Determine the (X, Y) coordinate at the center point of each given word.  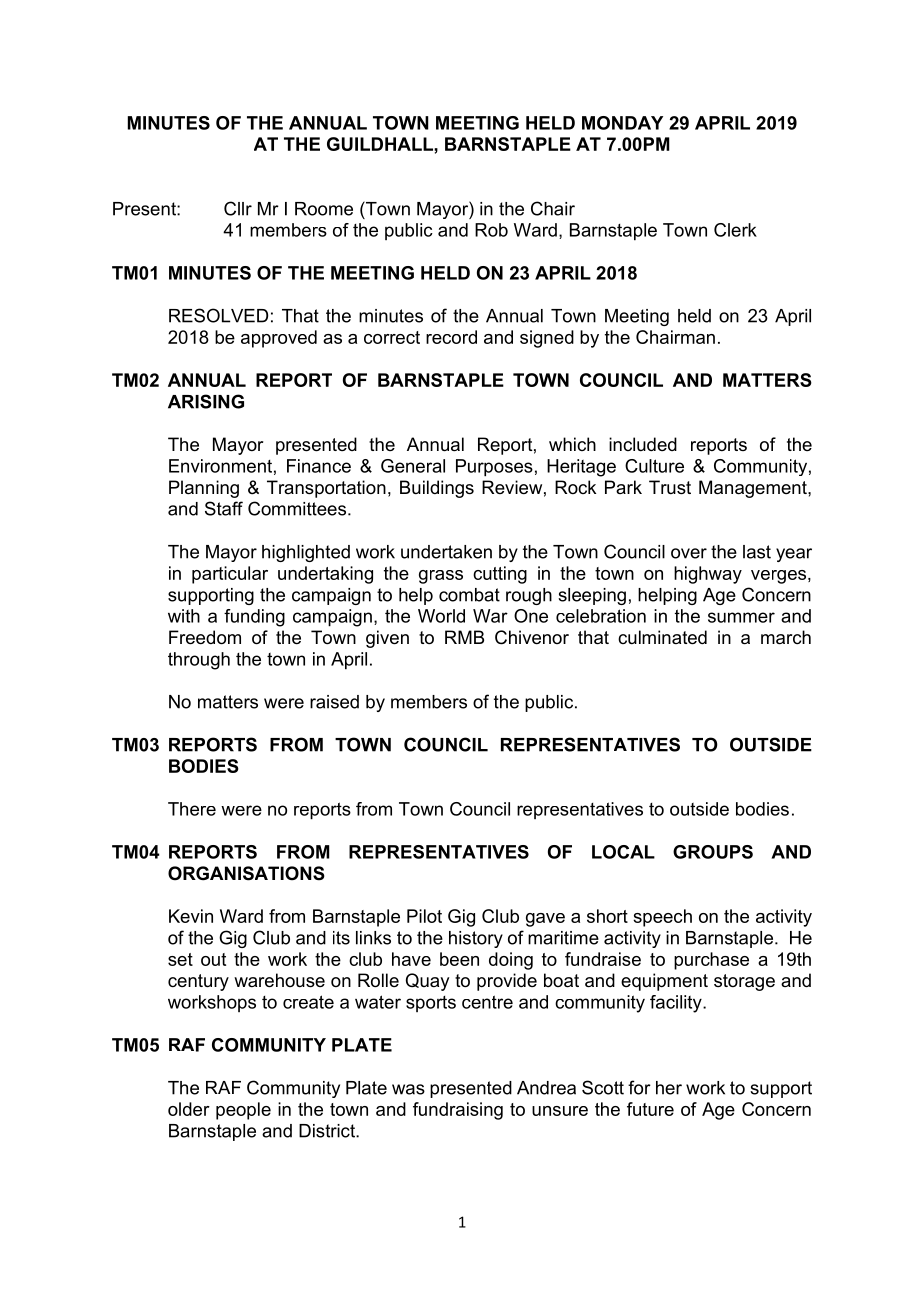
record (451, 337)
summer (741, 617)
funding (254, 618)
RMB (464, 637)
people (243, 1111)
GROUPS (713, 852)
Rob (491, 230)
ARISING (206, 401)
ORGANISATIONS (246, 873)
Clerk (735, 230)
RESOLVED (218, 315)
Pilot (424, 916)
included (643, 444)
